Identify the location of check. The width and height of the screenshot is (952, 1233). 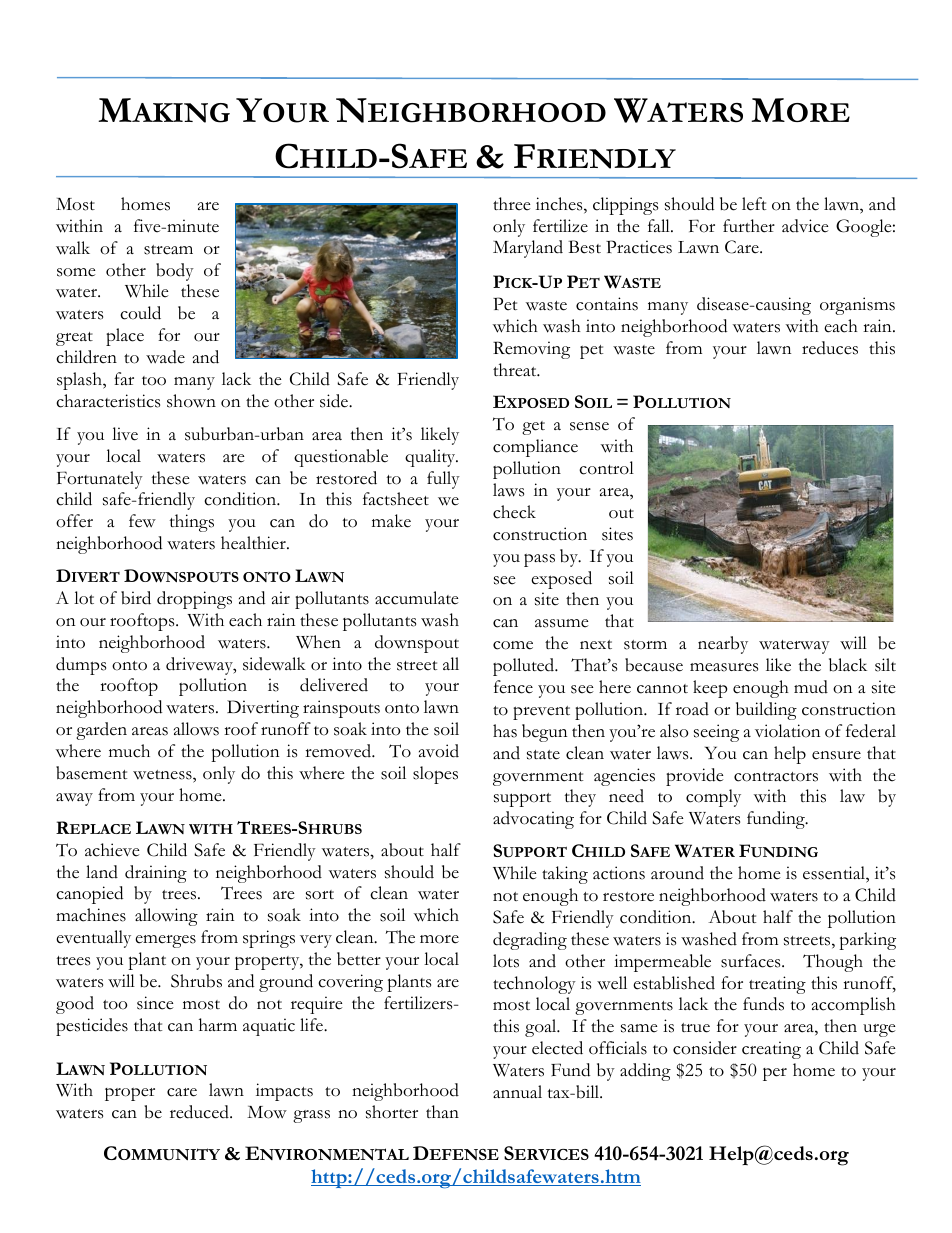
(514, 512).
